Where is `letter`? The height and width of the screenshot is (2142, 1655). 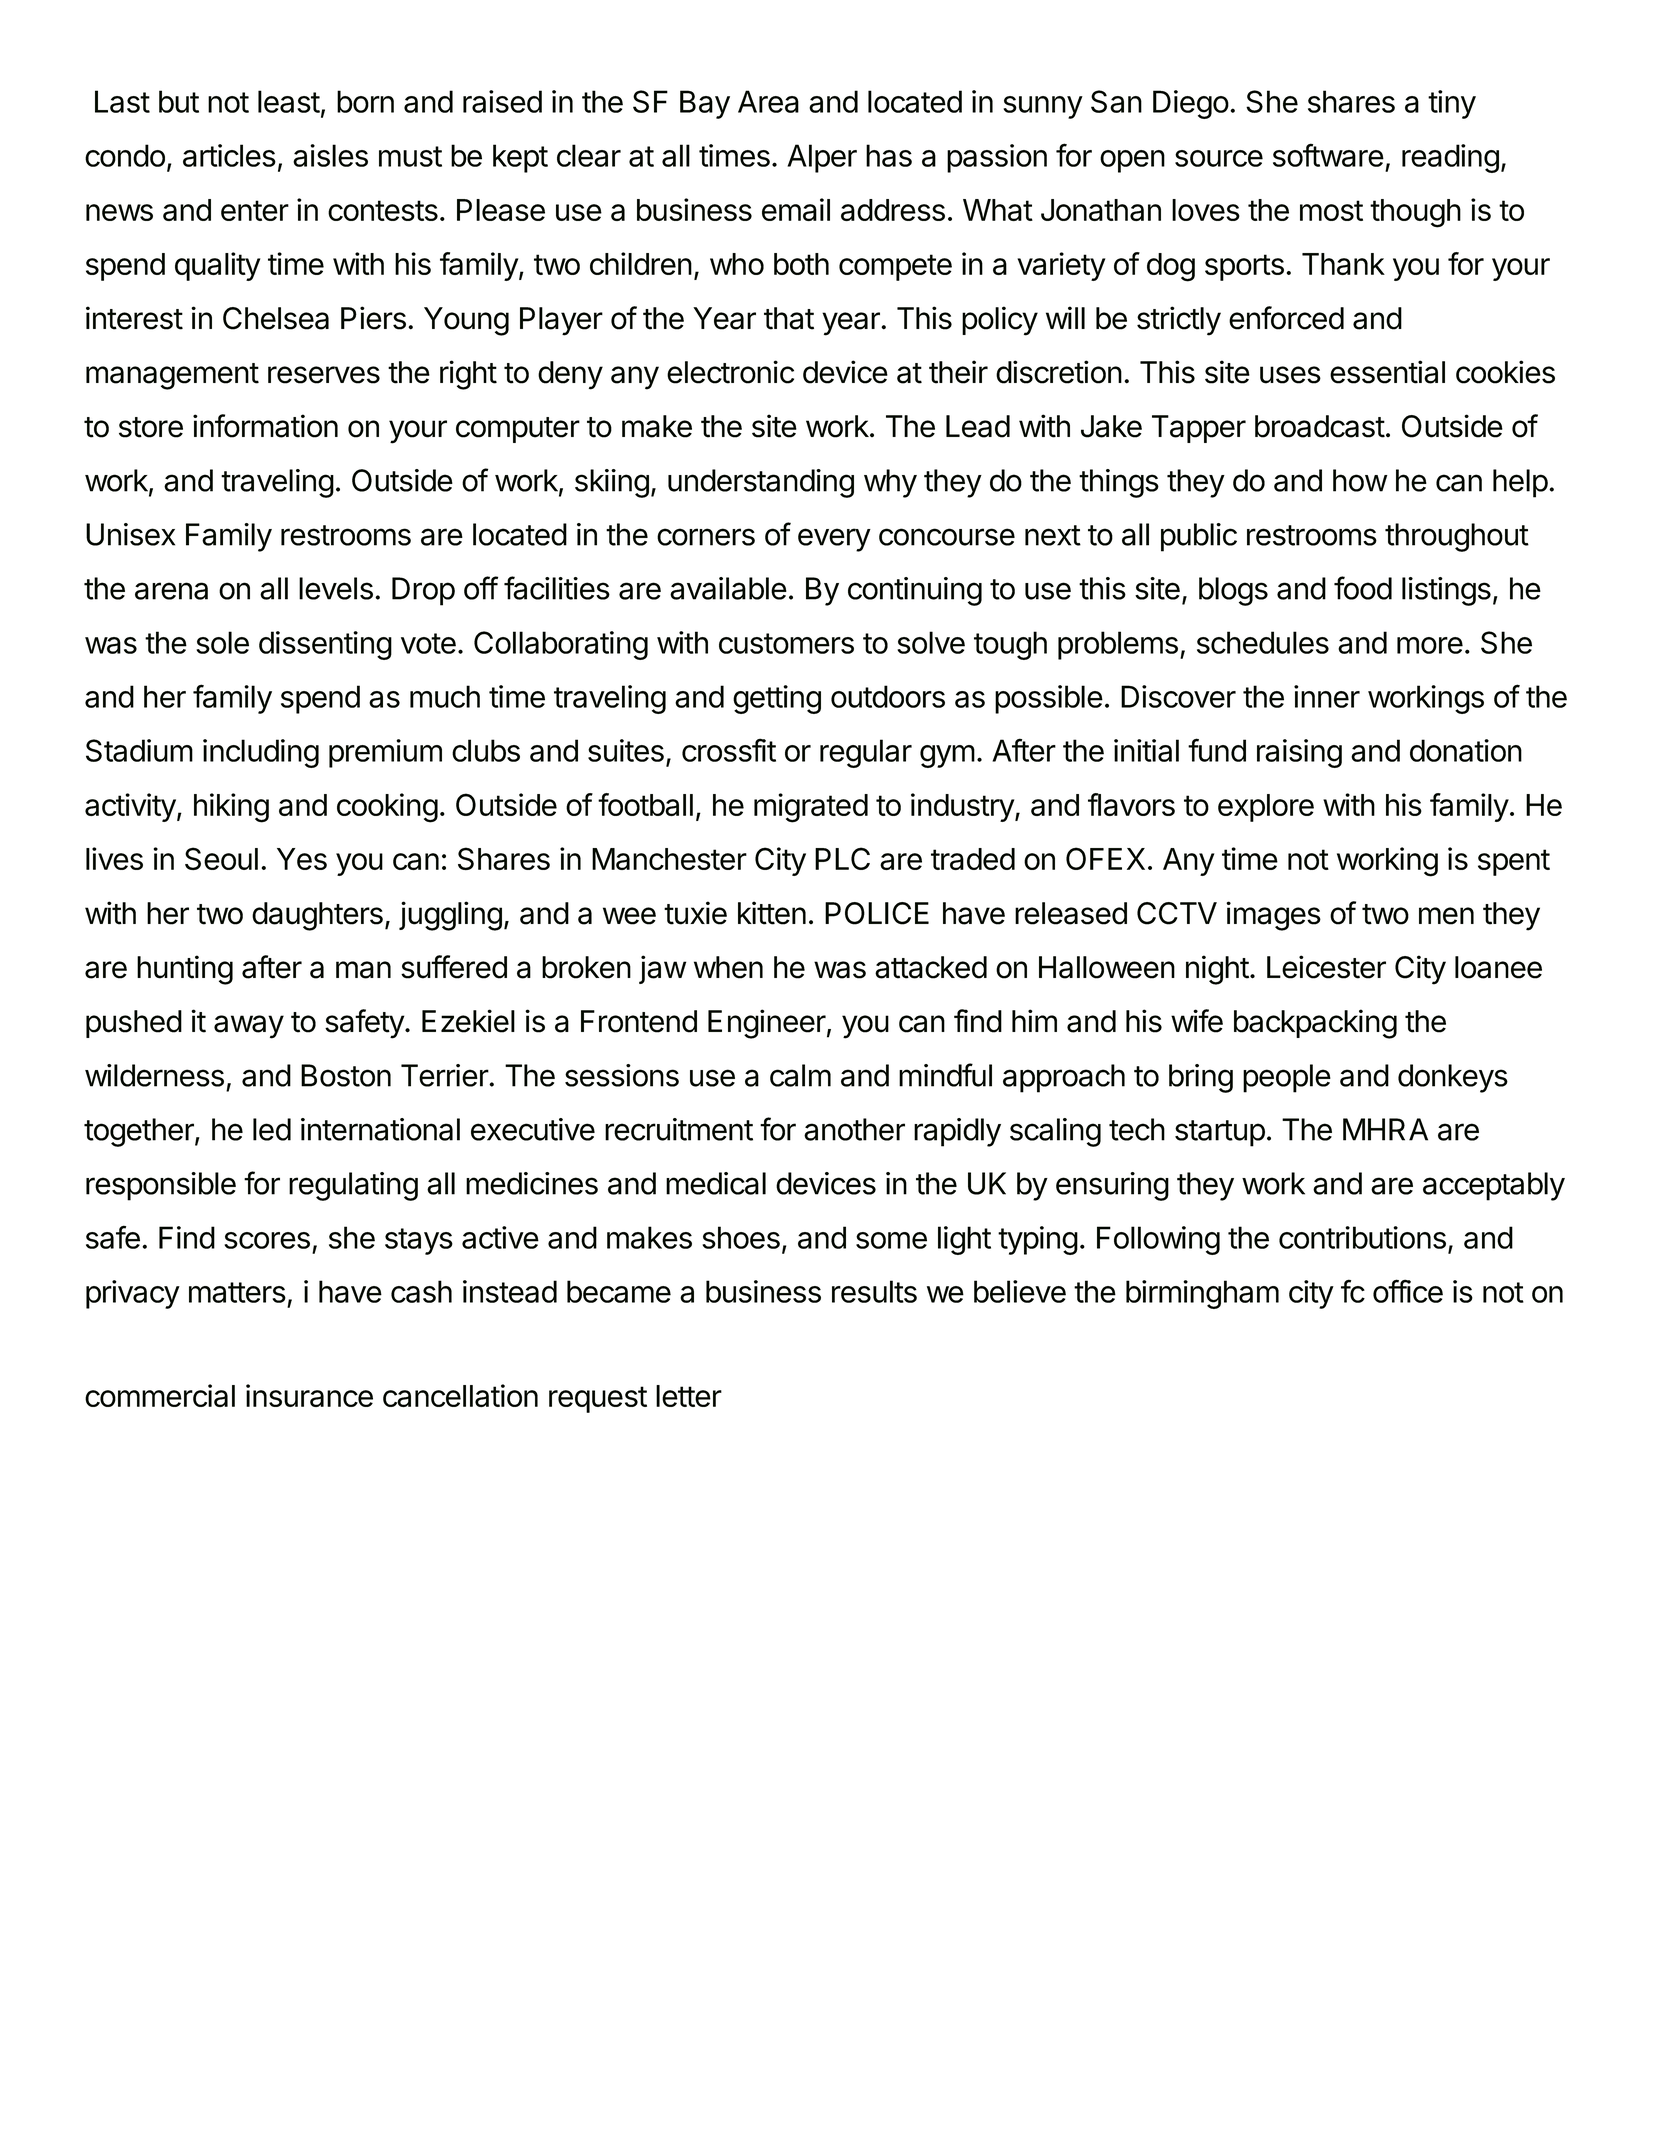 letter is located at coordinates (689, 1396).
